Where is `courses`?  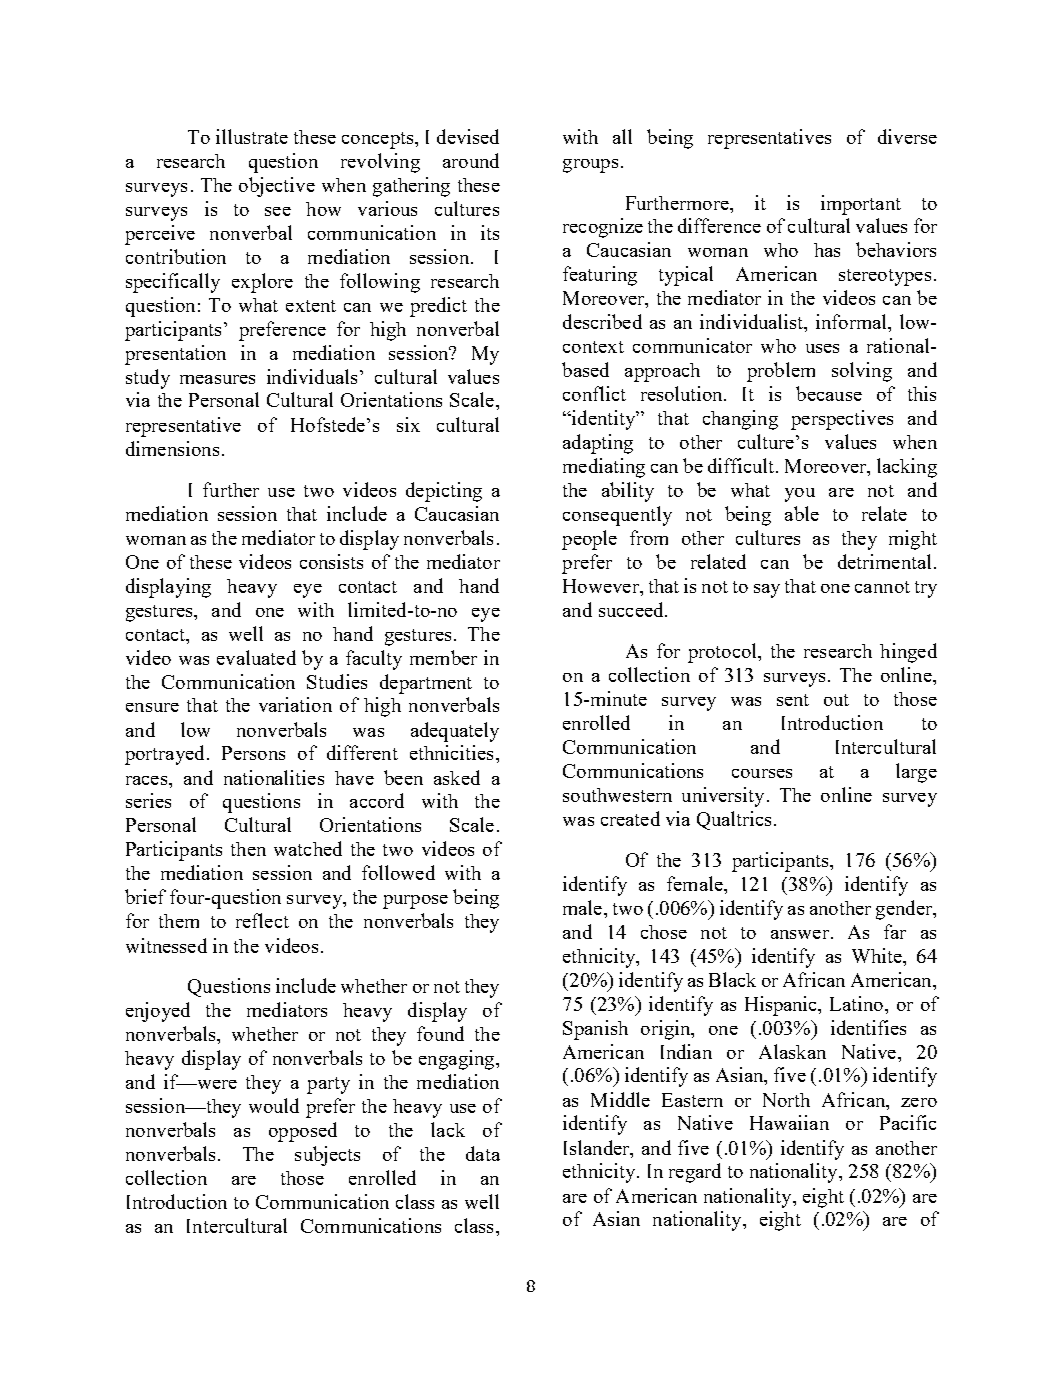 courses is located at coordinates (762, 773).
